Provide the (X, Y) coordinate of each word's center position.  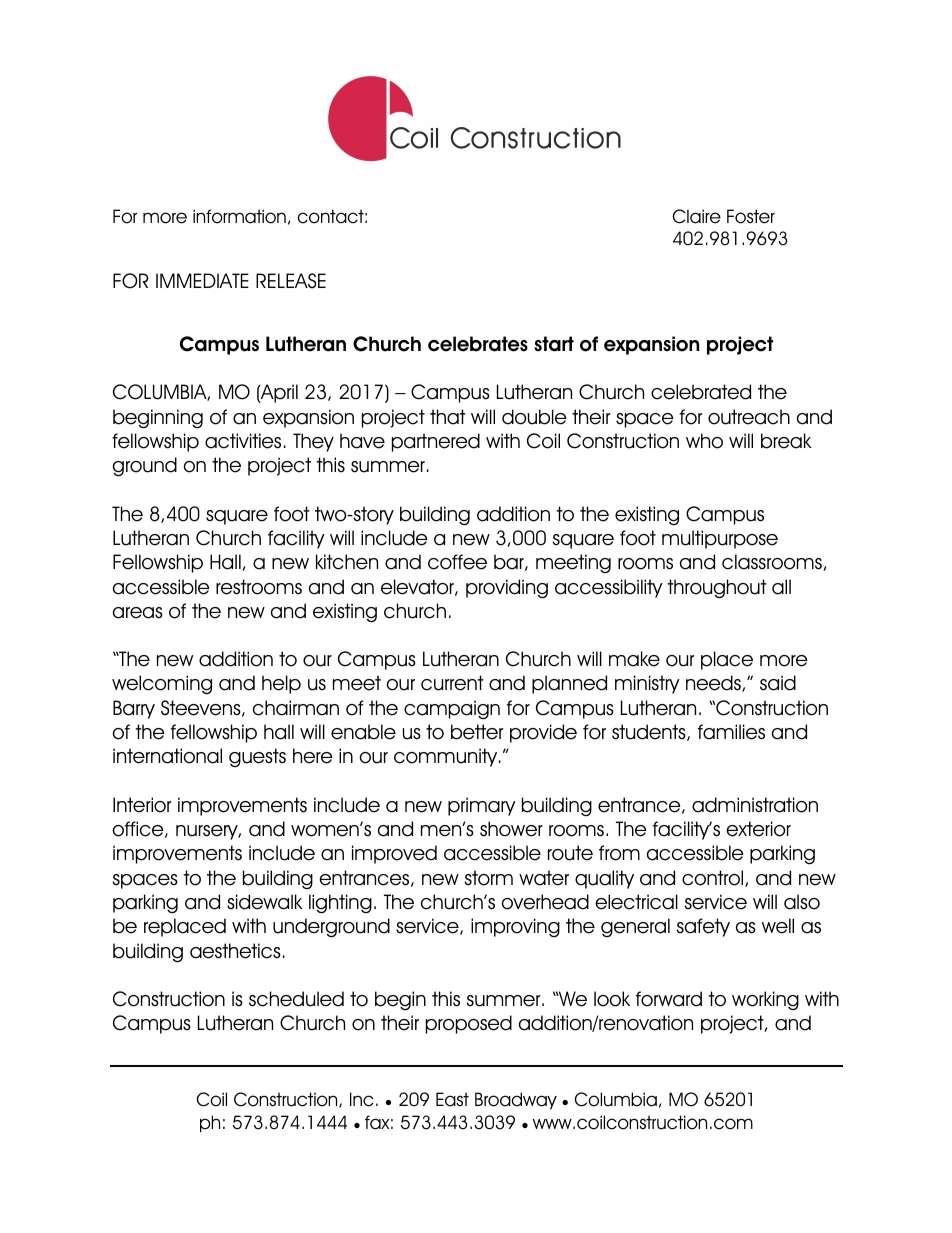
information (239, 216)
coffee (457, 562)
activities (243, 441)
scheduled (296, 999)
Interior (142, 805)
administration (755, 805)
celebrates (478, 344)
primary (482, 806)
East (452, 1099)
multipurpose (720, 539)
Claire (697, 216)
